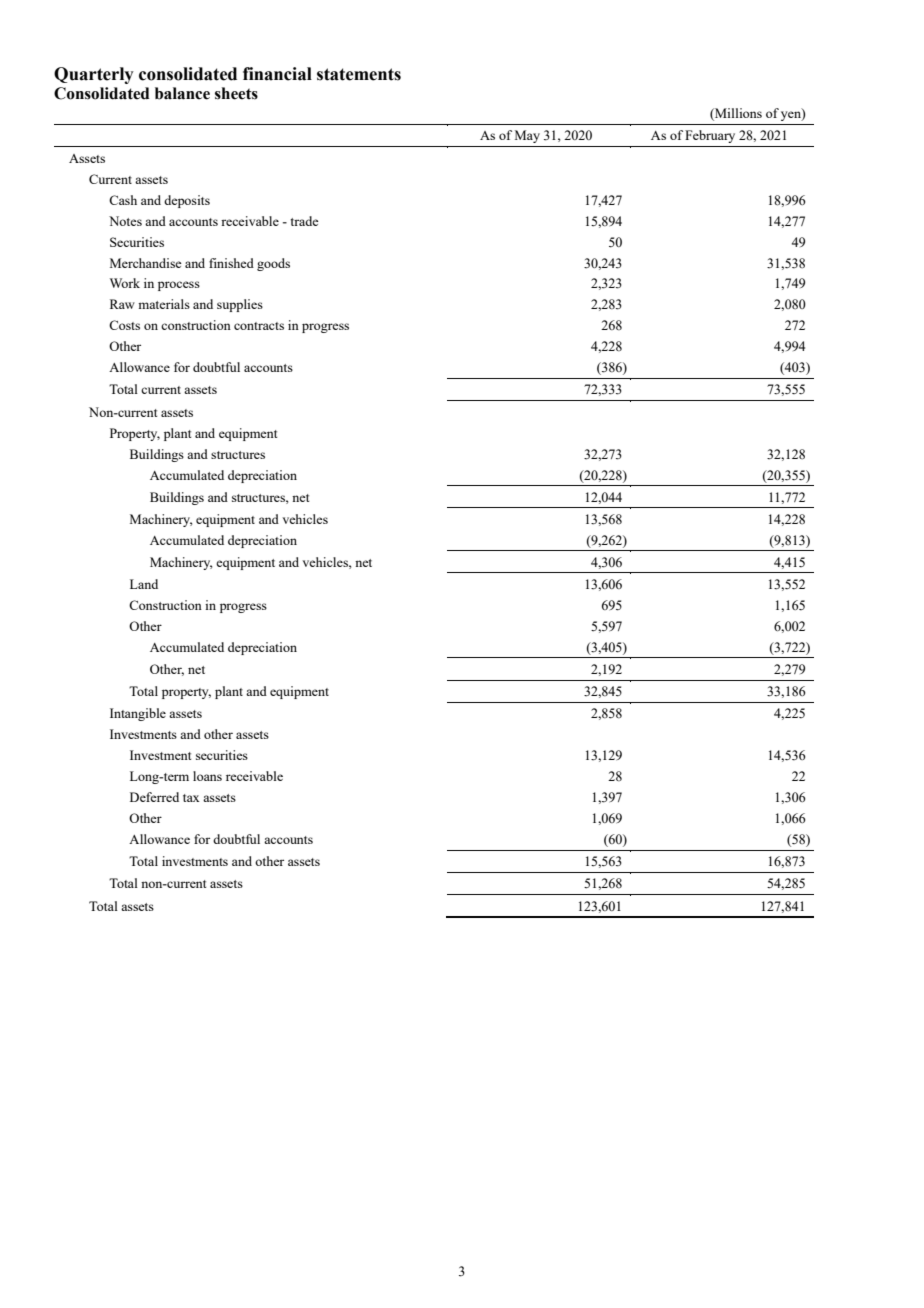 The width and height of the screenshot is (924, 1308). Describe the element at coordinates (154, 797) in the screenshot. I see `Deferred` at that location.
